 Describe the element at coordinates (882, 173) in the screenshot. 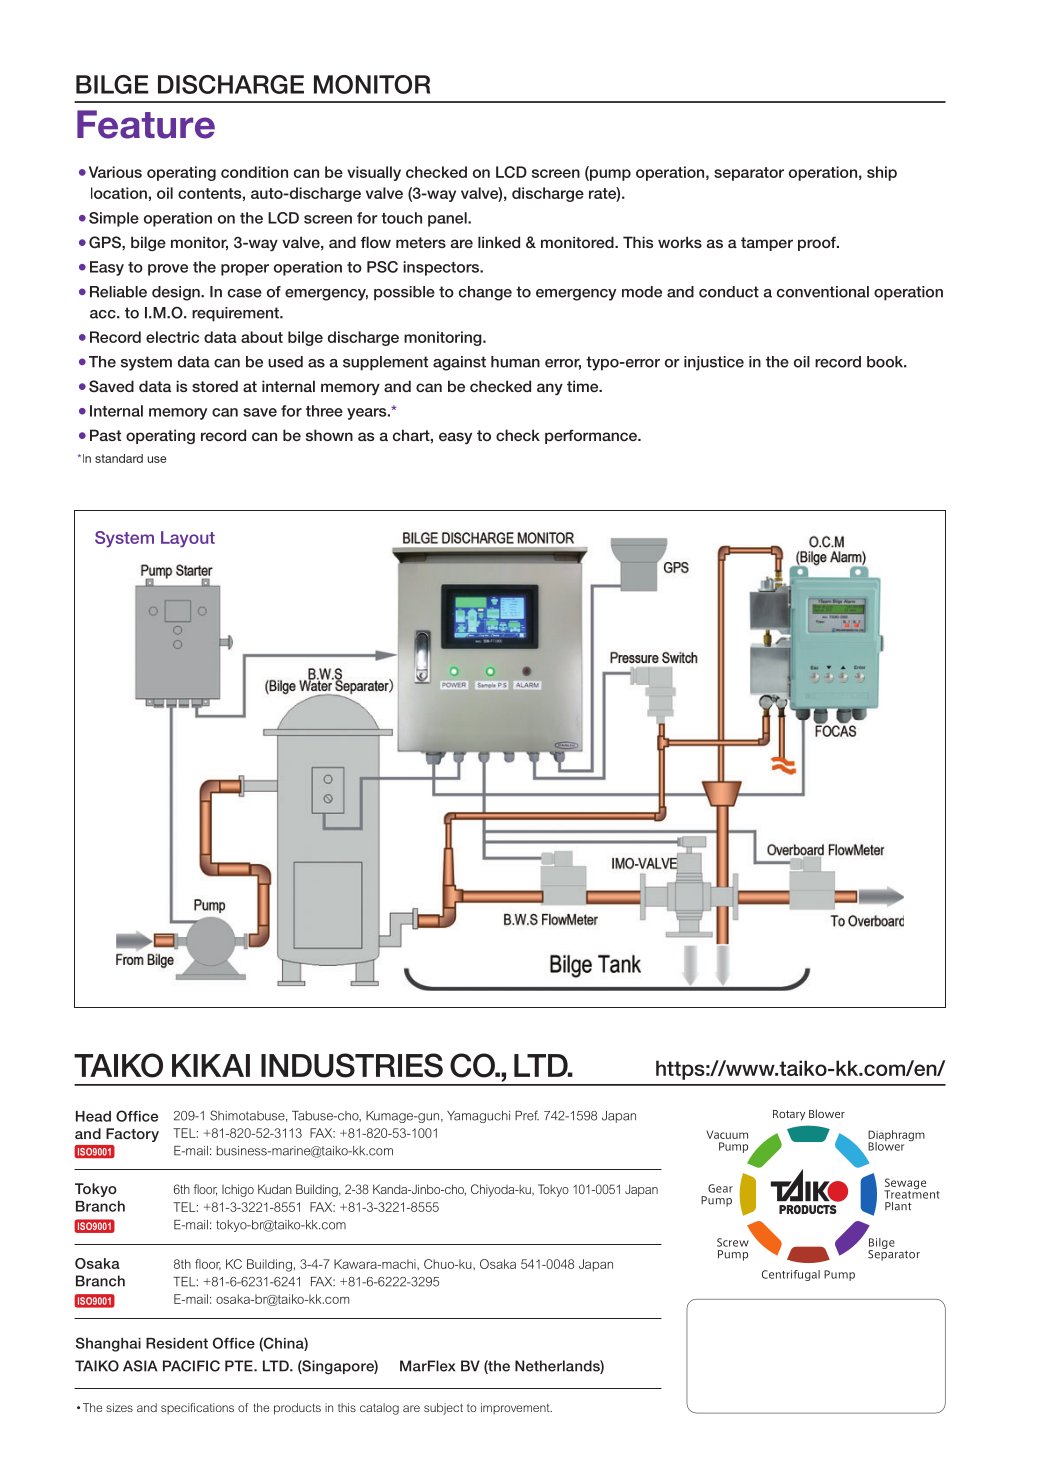

I see `ship` at that location.
